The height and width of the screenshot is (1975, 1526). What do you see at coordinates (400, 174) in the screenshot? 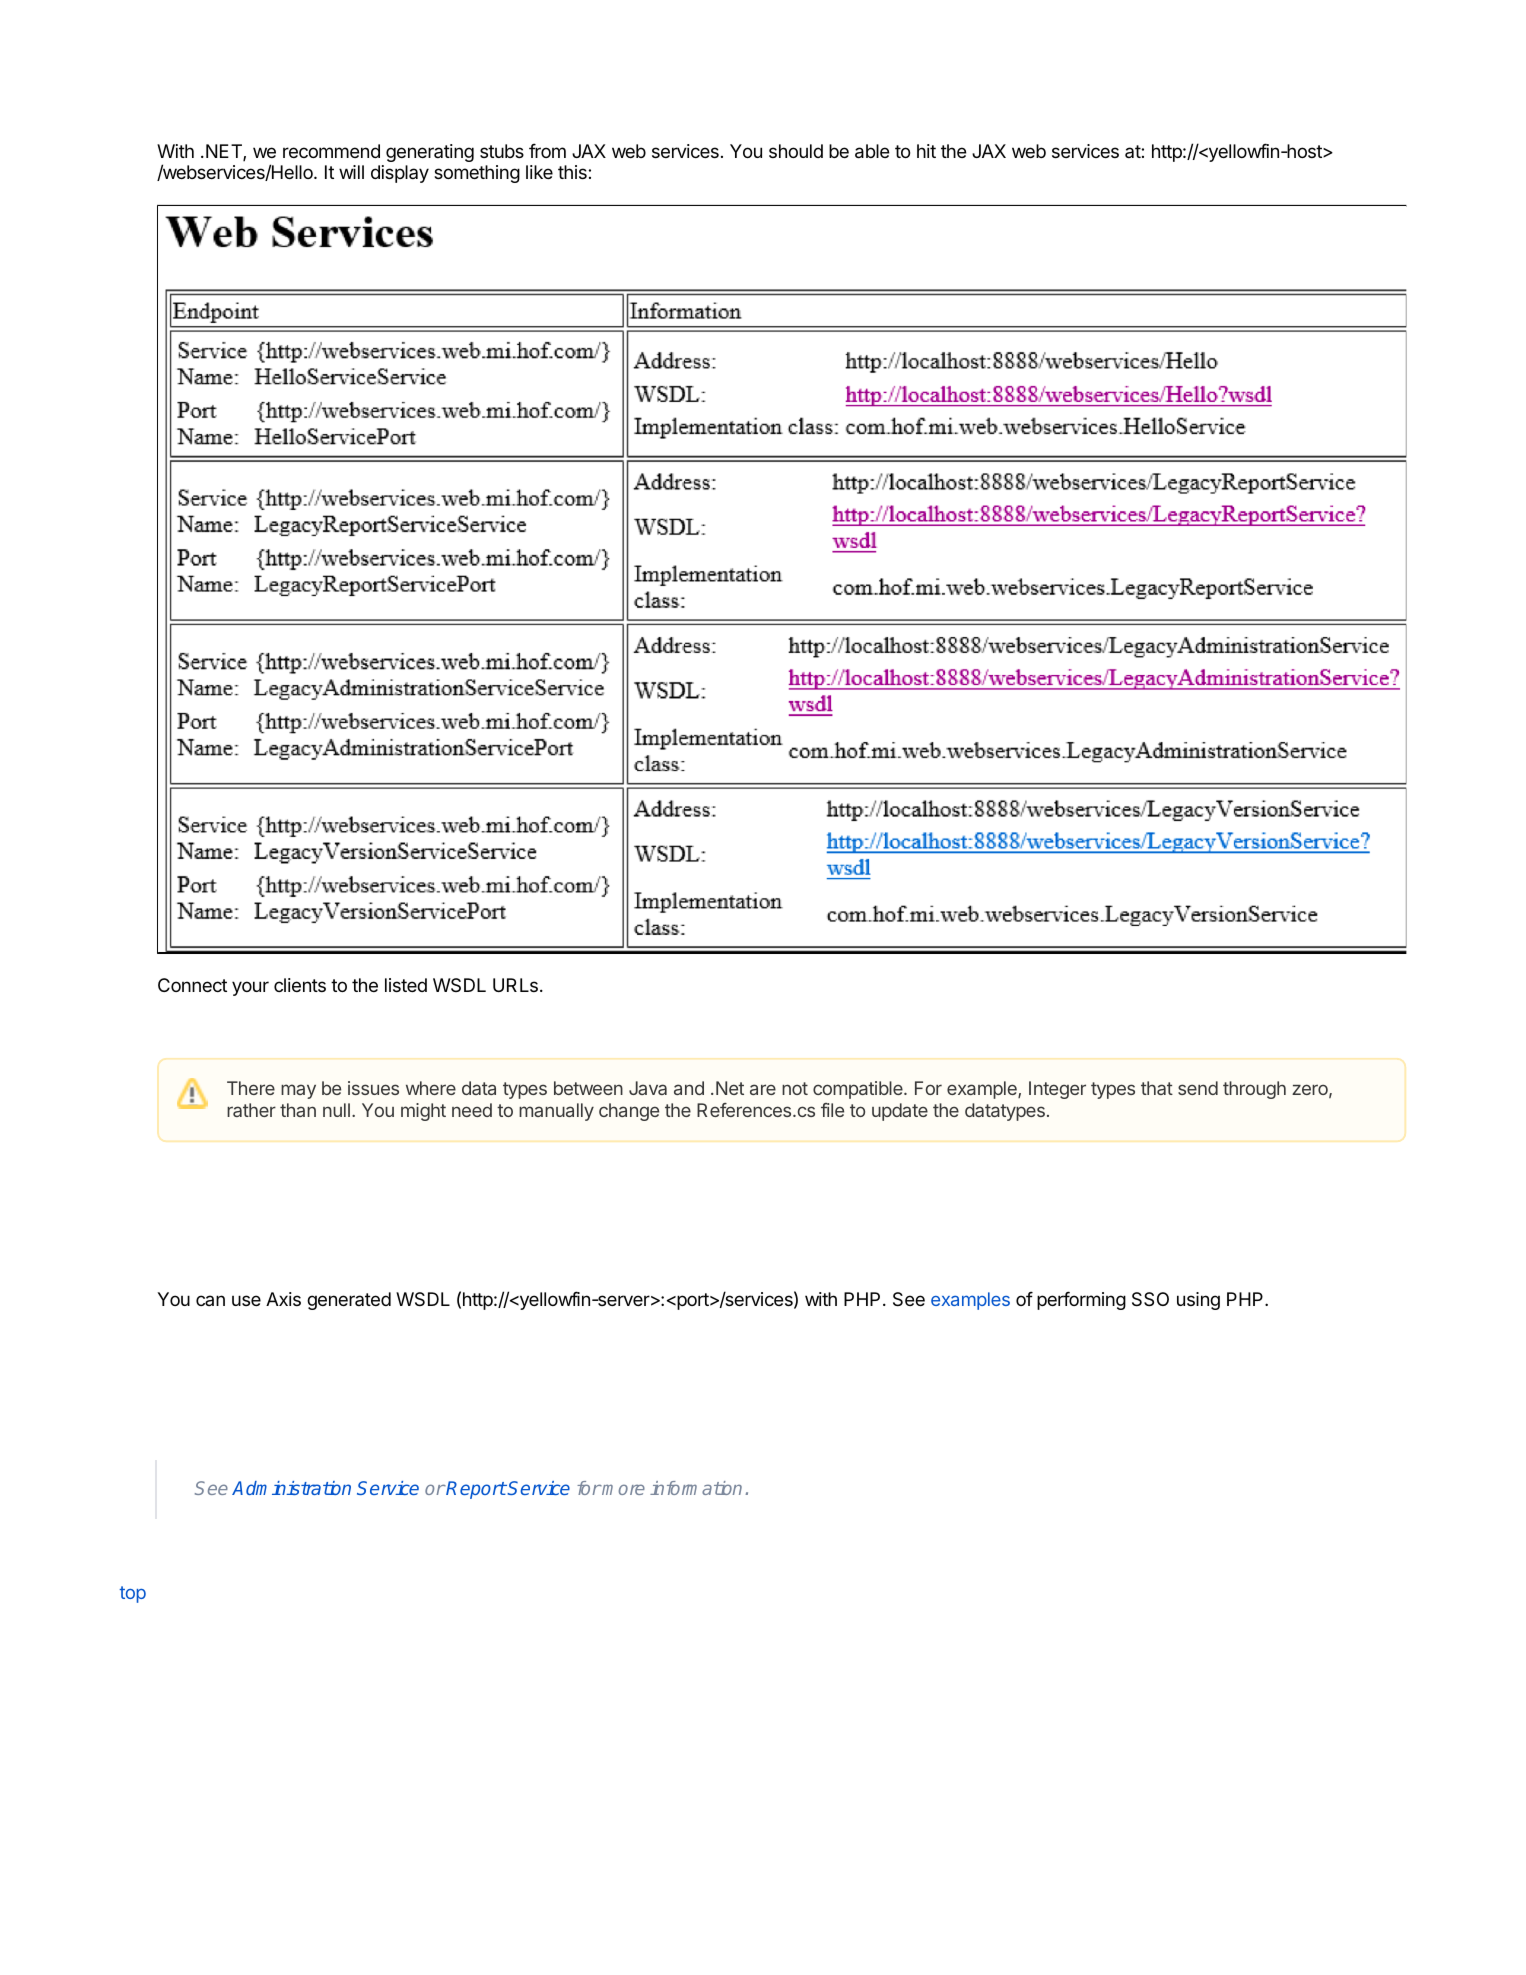
I see `display` at bounding box center [400, 174].
